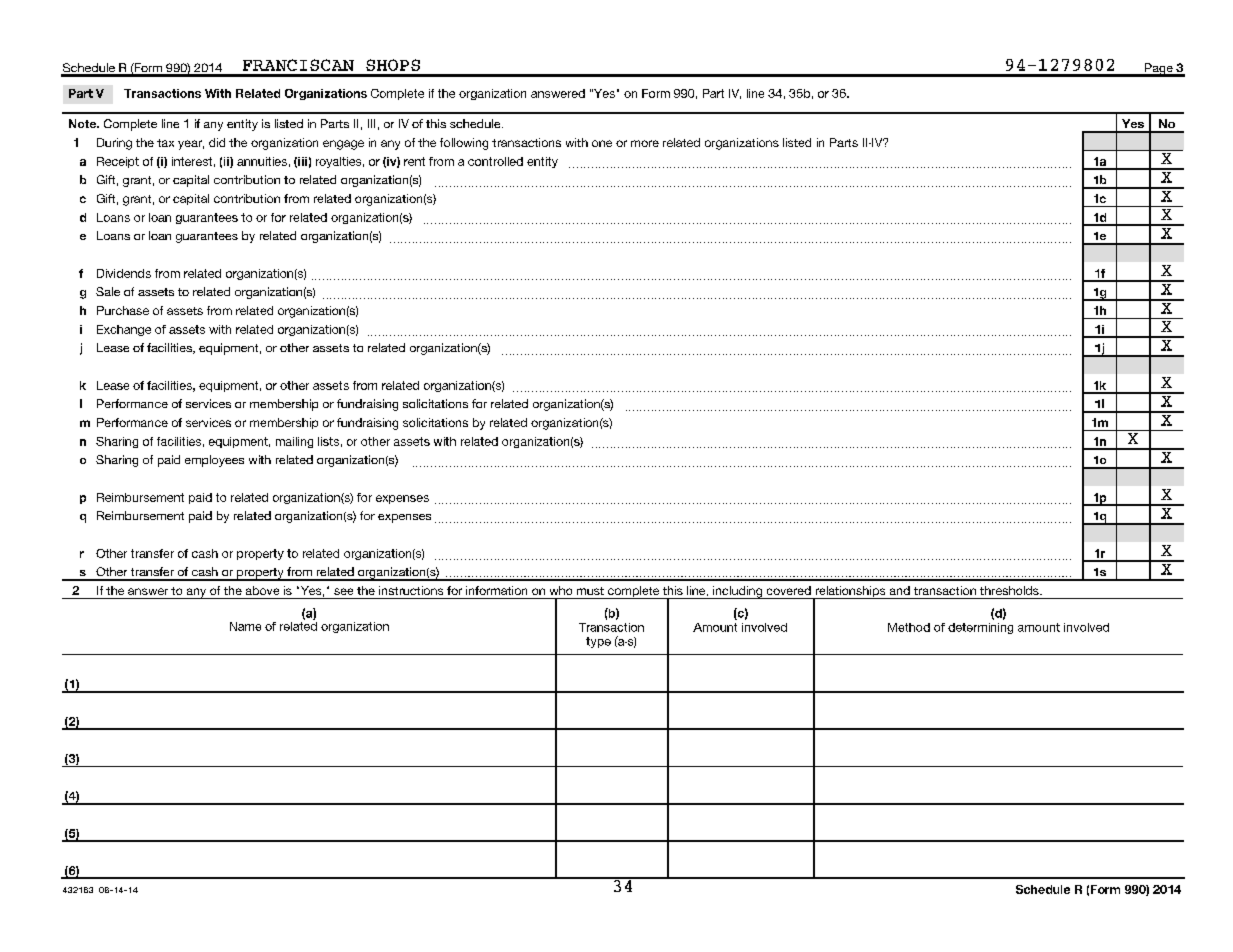 This image has height=952, width=1233. What do you see at coordinates (217, 142) in the image?
I see `did` at bounding box center [217, 142].
